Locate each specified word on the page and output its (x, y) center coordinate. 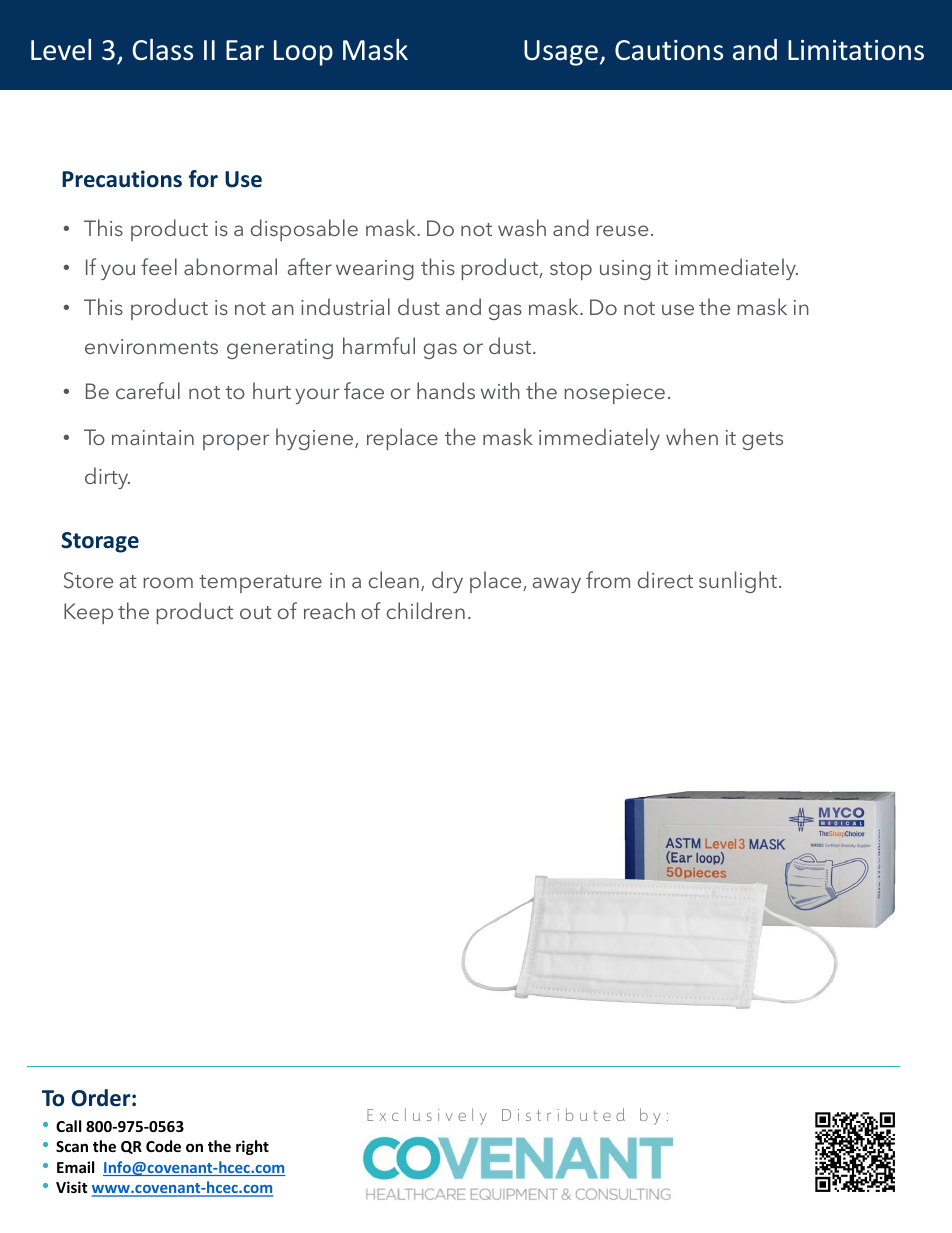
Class (162, 50)
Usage (561, 53)
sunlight (738, 582)
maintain (153, 437)
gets (762, 441)
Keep (88, 613)
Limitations (856, 50)
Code (163, 1146)
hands (446, 390)
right (252, 1147)
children (426, 610)
